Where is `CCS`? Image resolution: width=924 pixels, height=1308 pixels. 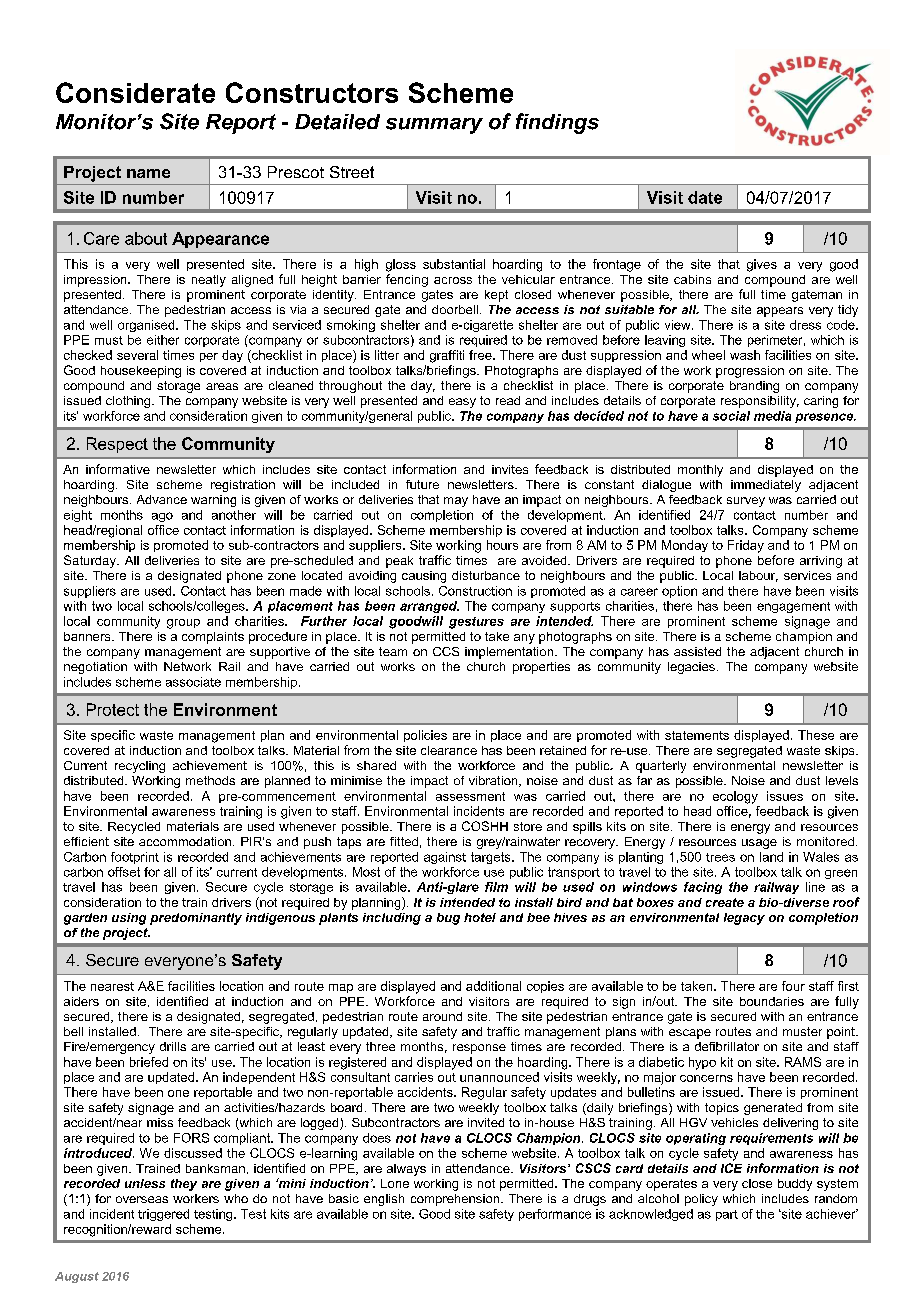 CCS is located at coordinates (446, 651).
